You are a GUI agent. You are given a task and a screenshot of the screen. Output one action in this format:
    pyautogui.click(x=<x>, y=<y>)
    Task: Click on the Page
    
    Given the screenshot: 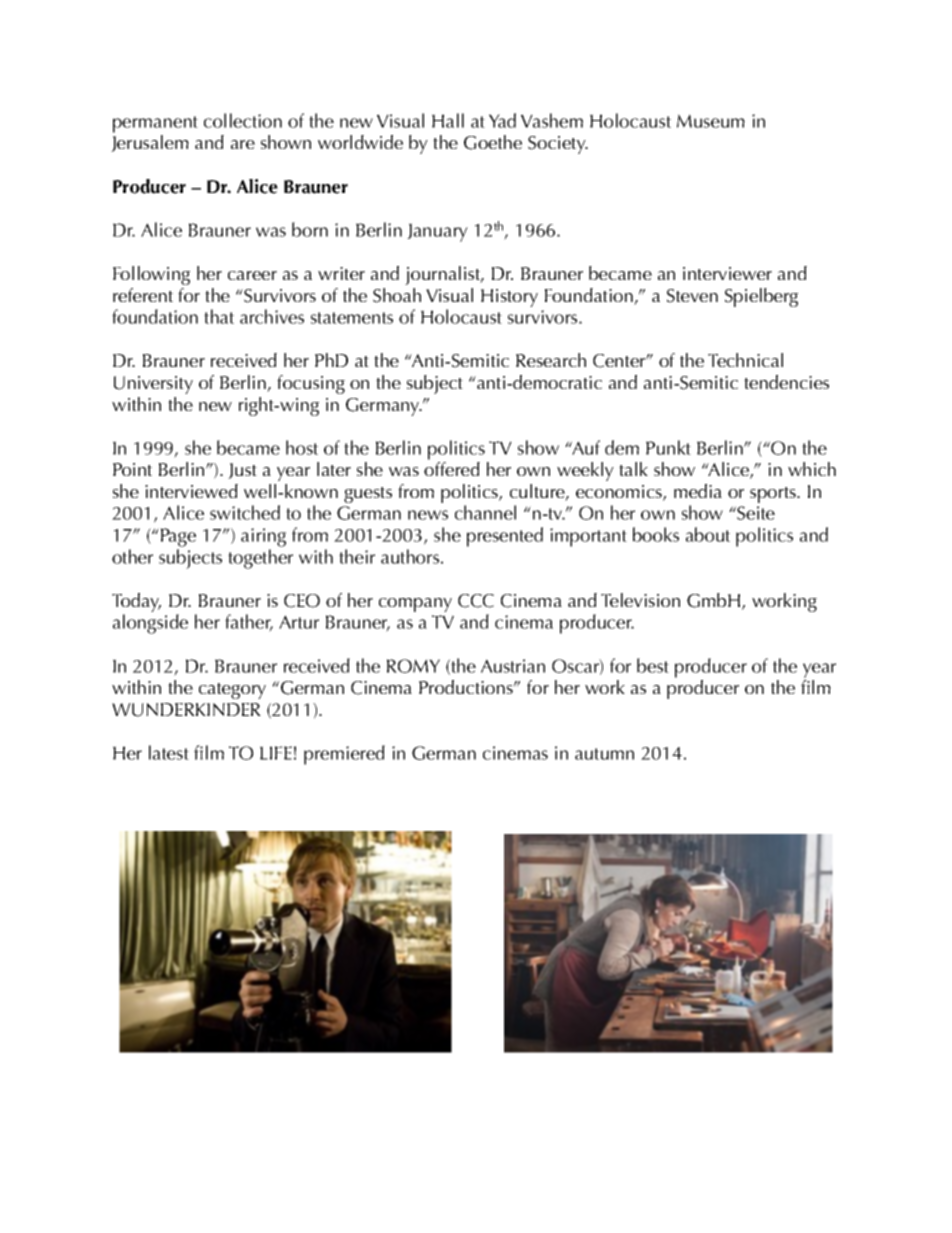 What is the action you would take?
    pyautogui.click(x=178, y=537)
